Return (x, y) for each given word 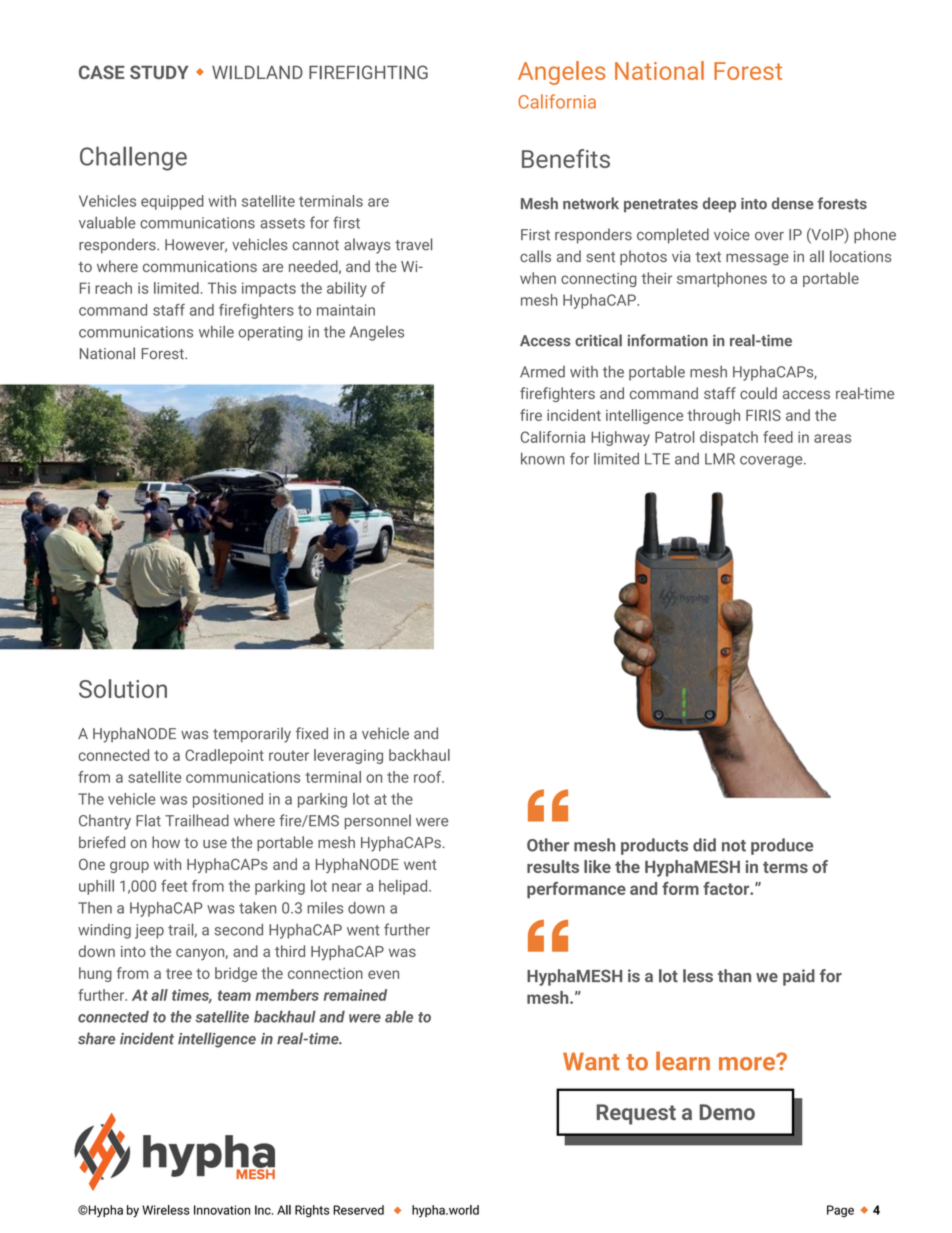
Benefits (566, 158)
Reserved (358, 1210)
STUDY (159, 72)
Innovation (222, 1210)
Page (840, 1211)
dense (793, 203)
